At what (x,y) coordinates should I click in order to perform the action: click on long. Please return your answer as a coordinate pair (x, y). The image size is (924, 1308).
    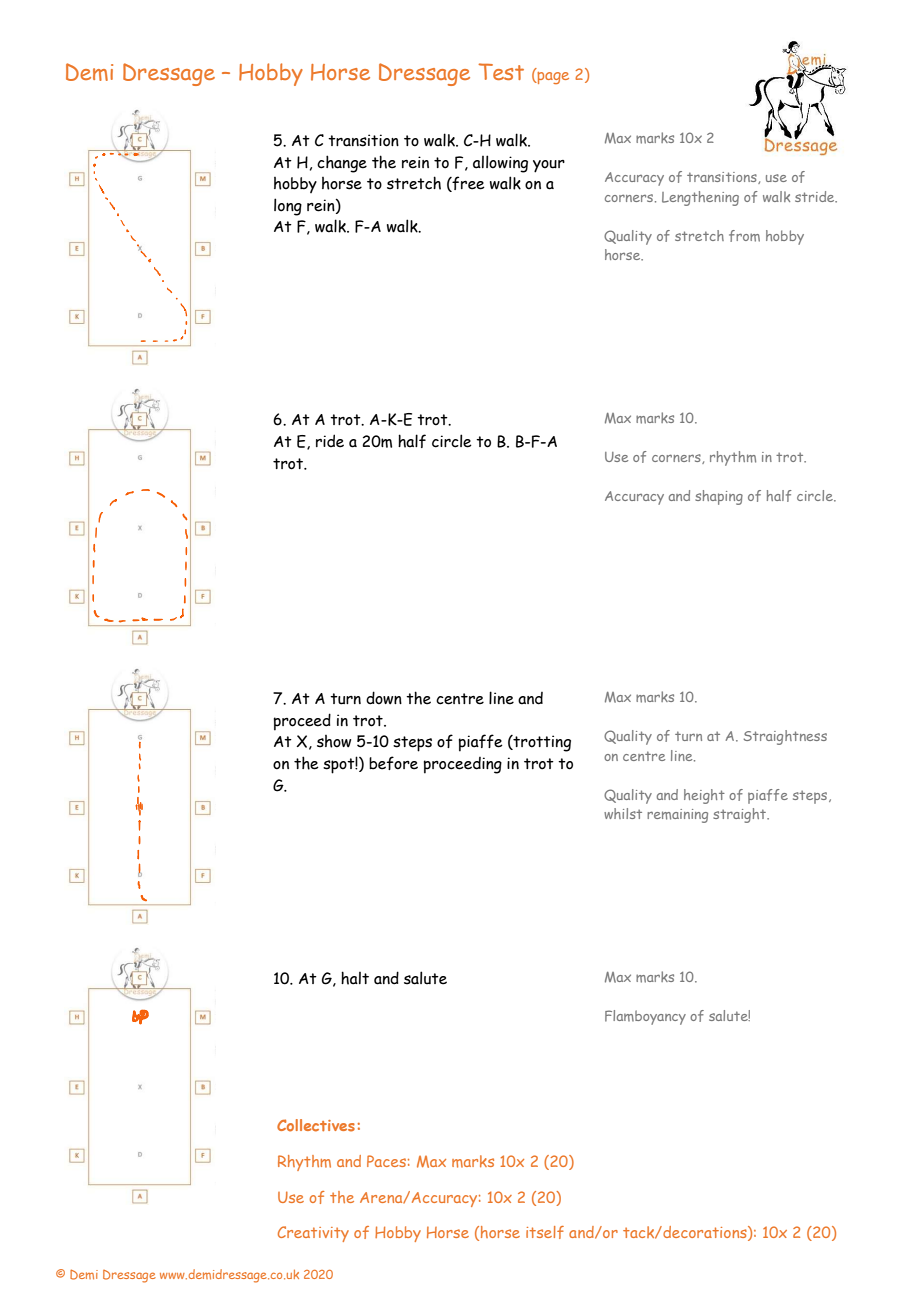
    Looking at the image, I should click on (288, 207).
